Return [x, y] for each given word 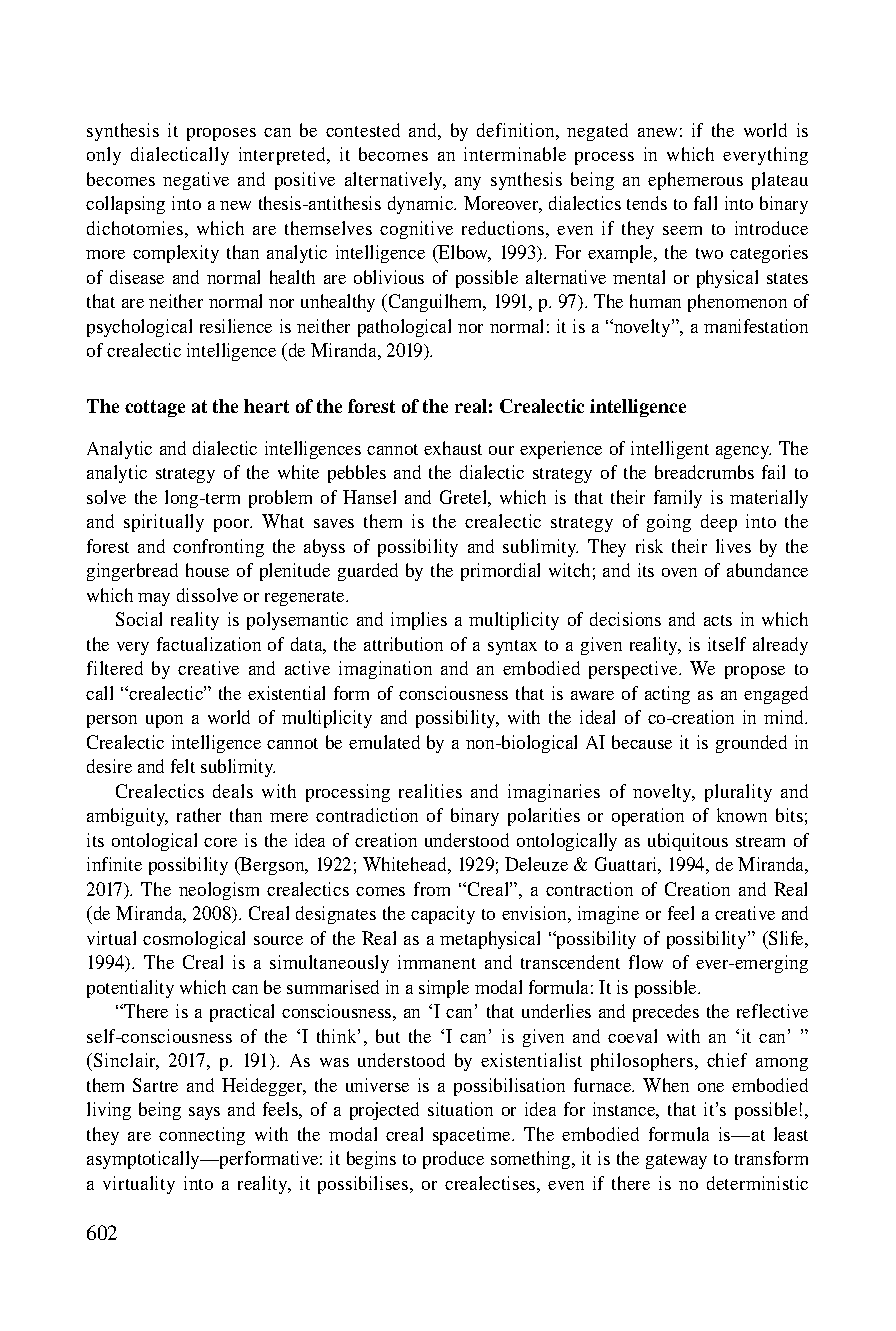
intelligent [670, 450]
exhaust [453, 448]
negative [196, 181]
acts [718, 620]
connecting [202, 1136]
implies [419, 621]
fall [705, 203]
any [468, 183]
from [432, 889]
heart [266, 406]
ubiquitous [688, 842]
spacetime [473, 1136]
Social [139, 619]
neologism [219, 891]
